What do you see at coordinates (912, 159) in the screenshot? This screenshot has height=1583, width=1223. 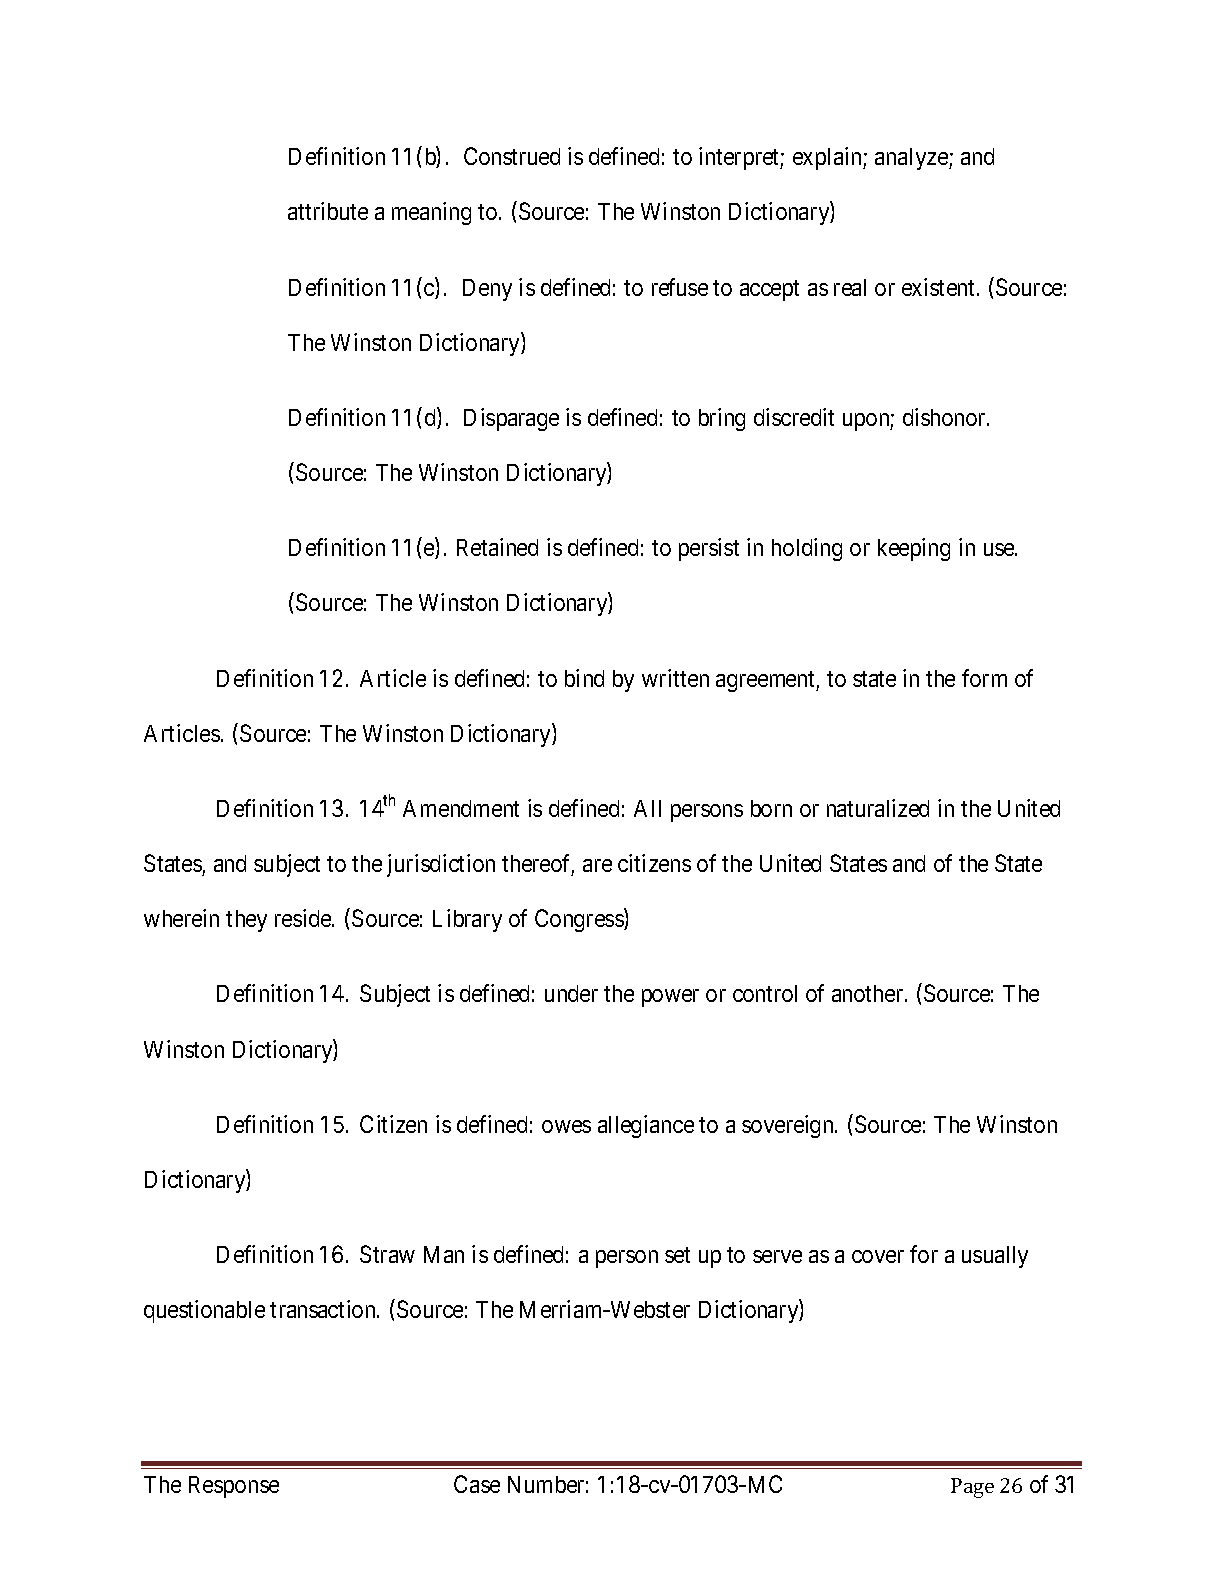 I see `analyze` at bounding box center [912, 159].
